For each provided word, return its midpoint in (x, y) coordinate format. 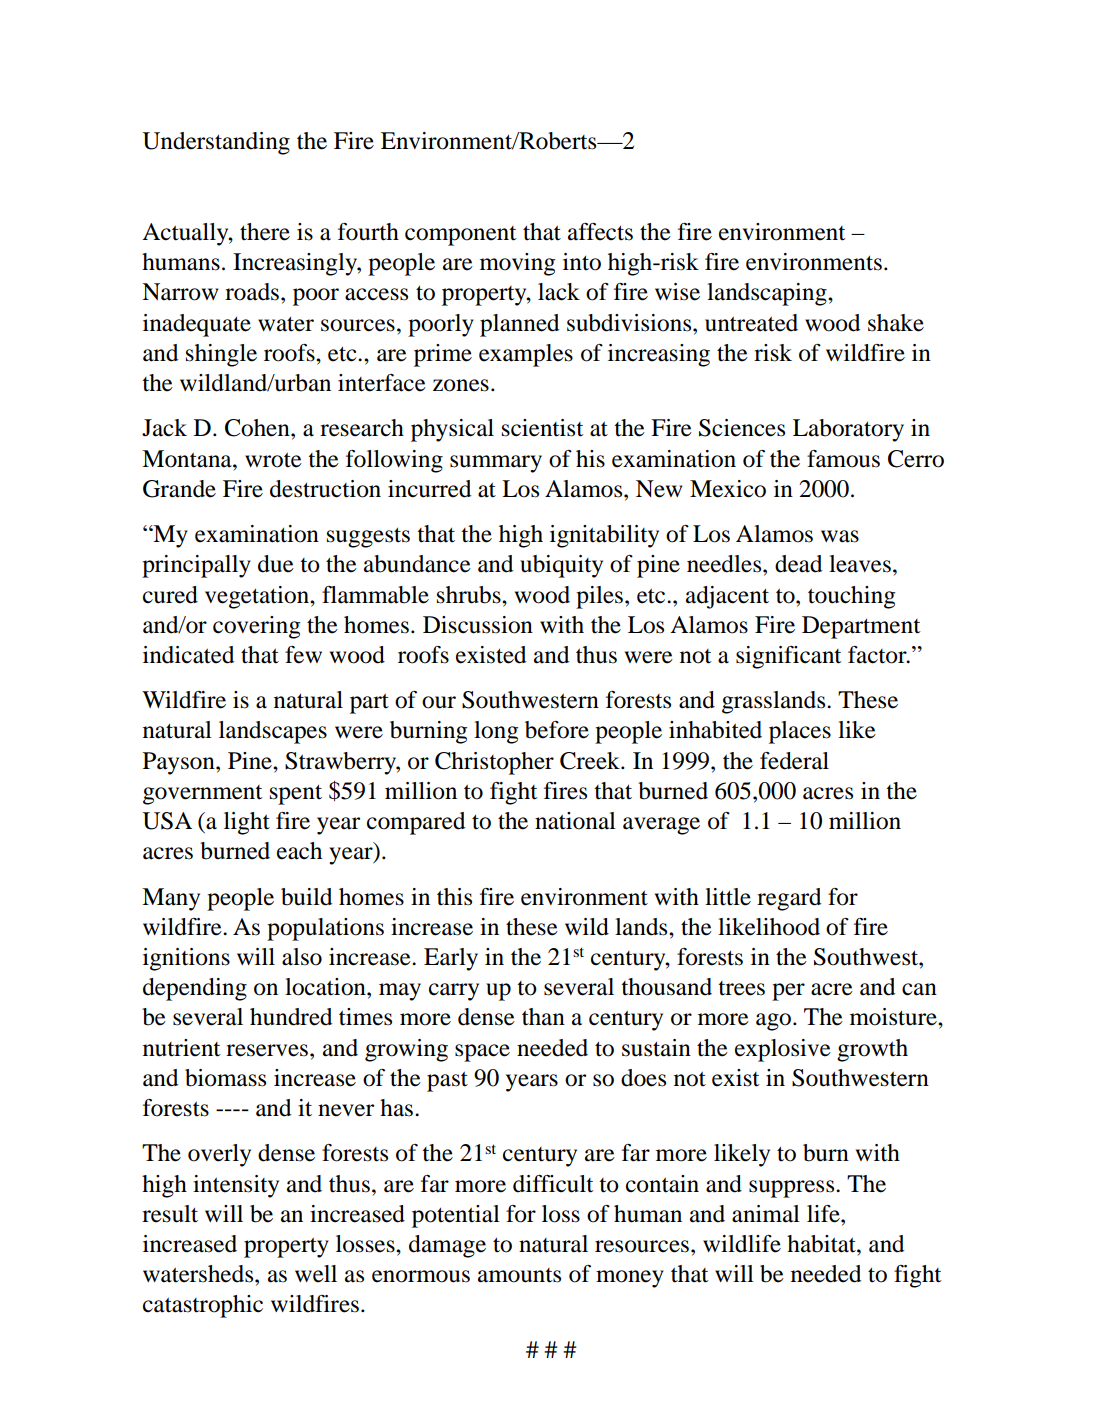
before (557, 730)
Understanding (216, 143)
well (316, 1274)
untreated (751, 323)
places (800, 732)
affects (600, 232)
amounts (519, 1275)
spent (296, 795)
